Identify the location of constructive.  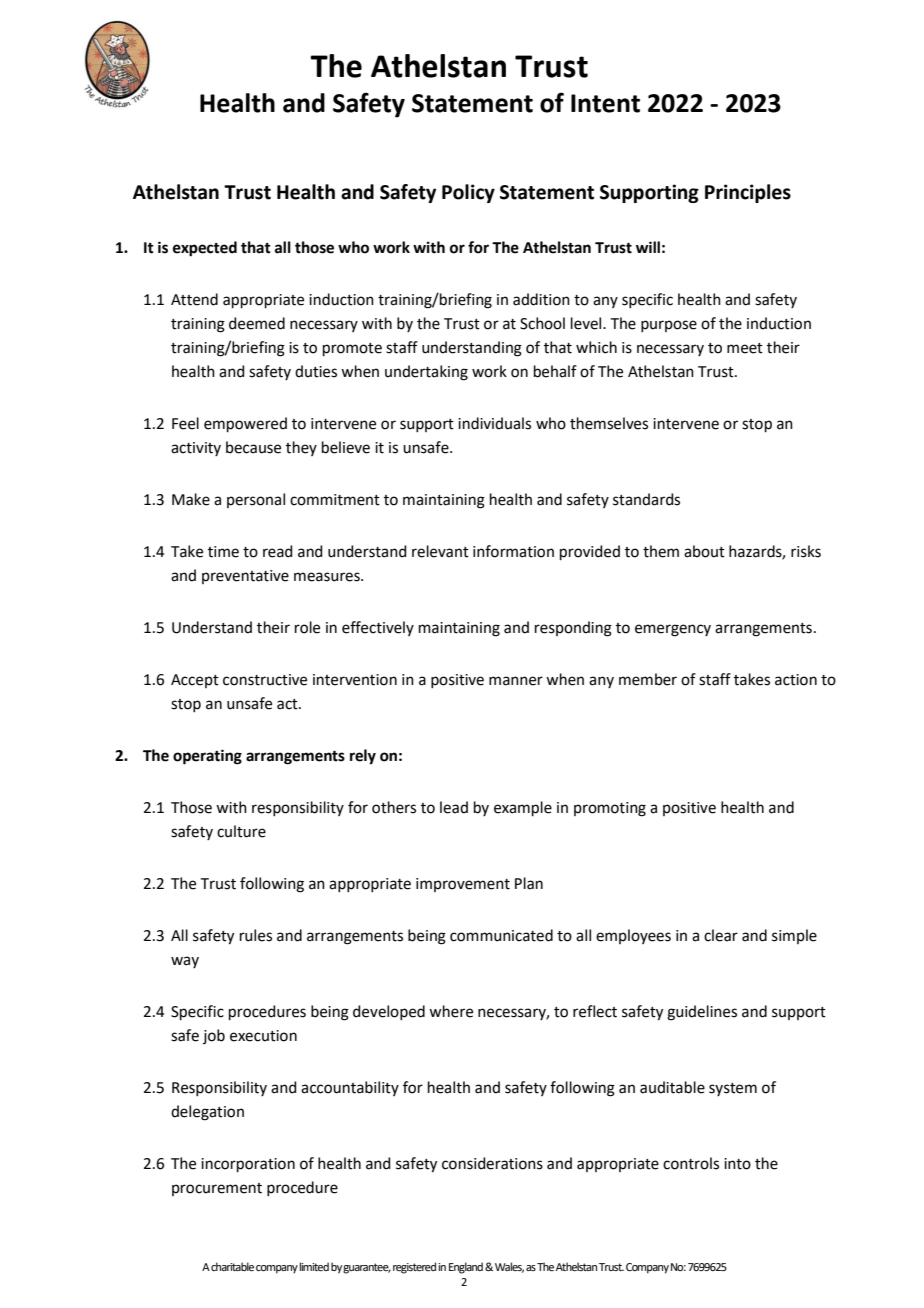
(265, 680).
